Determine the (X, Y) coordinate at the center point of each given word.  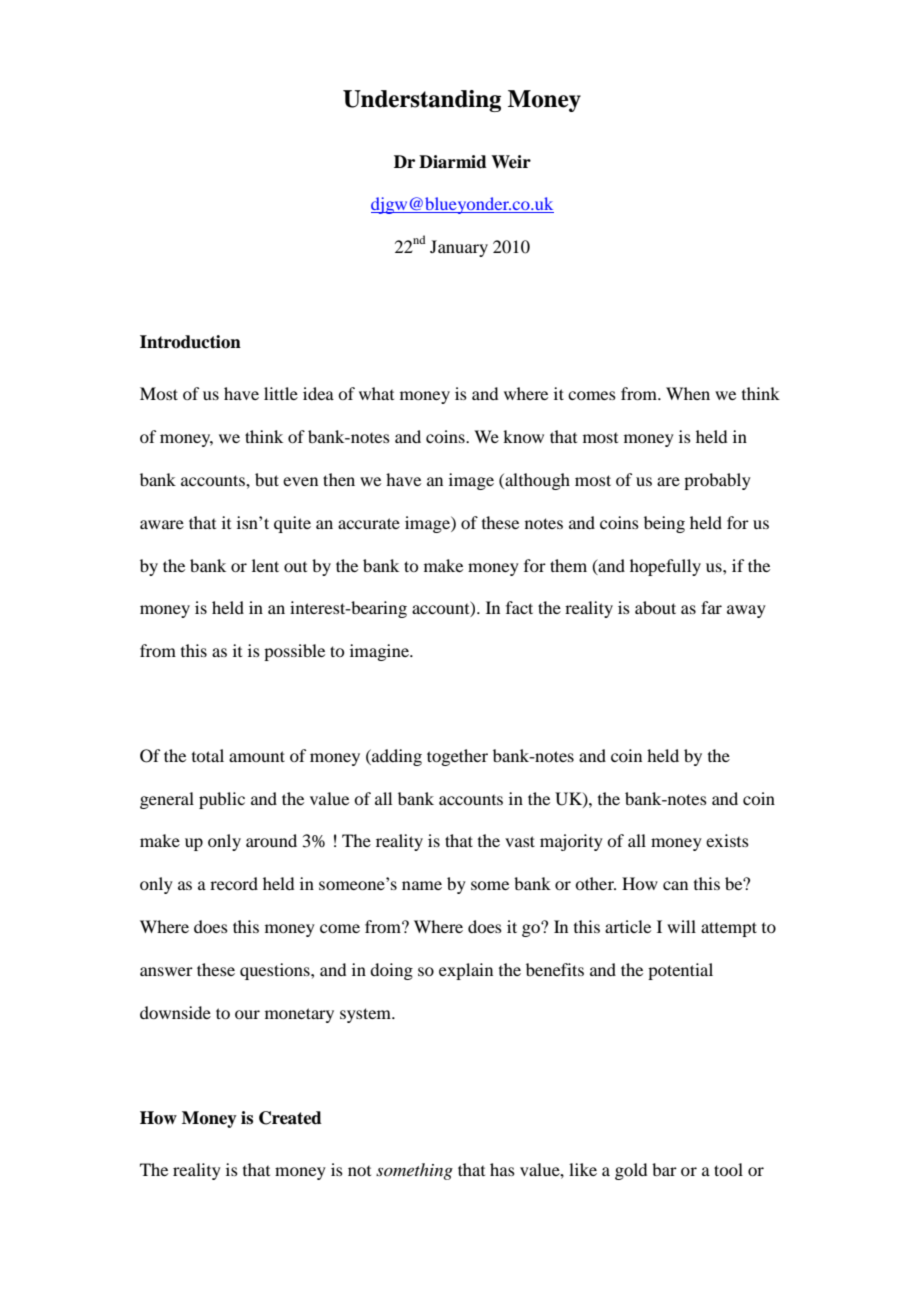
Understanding (422, 101)
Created (290, 1118)
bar (664, 1169)
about (655, 607)
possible (294, 652)
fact (519, 607)
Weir (511, 162)
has (502, 1169)
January (459, 248)
